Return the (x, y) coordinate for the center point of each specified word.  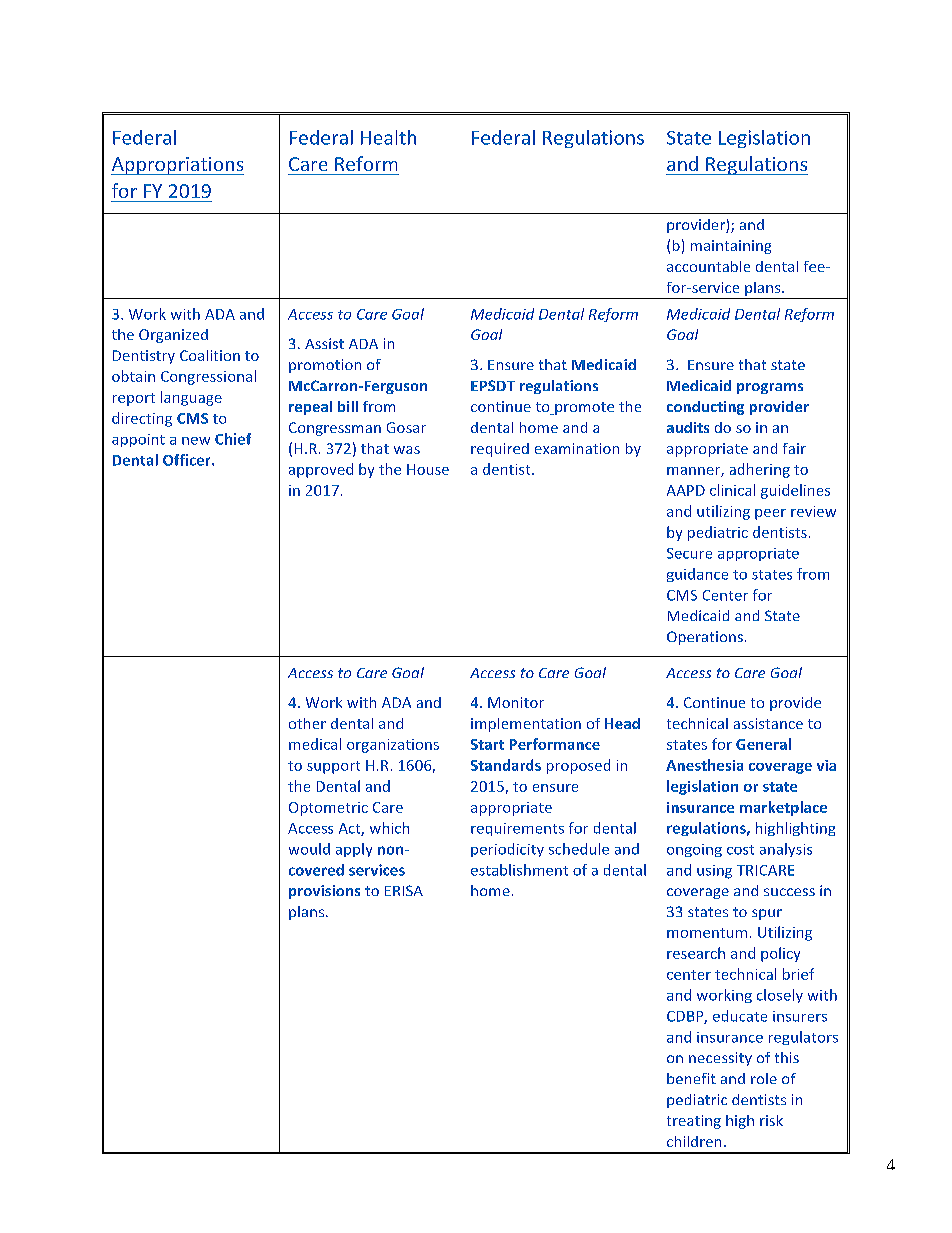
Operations (705, 638)
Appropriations (177, 166)
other (307, 723)
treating (694, 1122)
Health (388, 137)
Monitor (516, 702)
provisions (324, 892)
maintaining (731, 247)
